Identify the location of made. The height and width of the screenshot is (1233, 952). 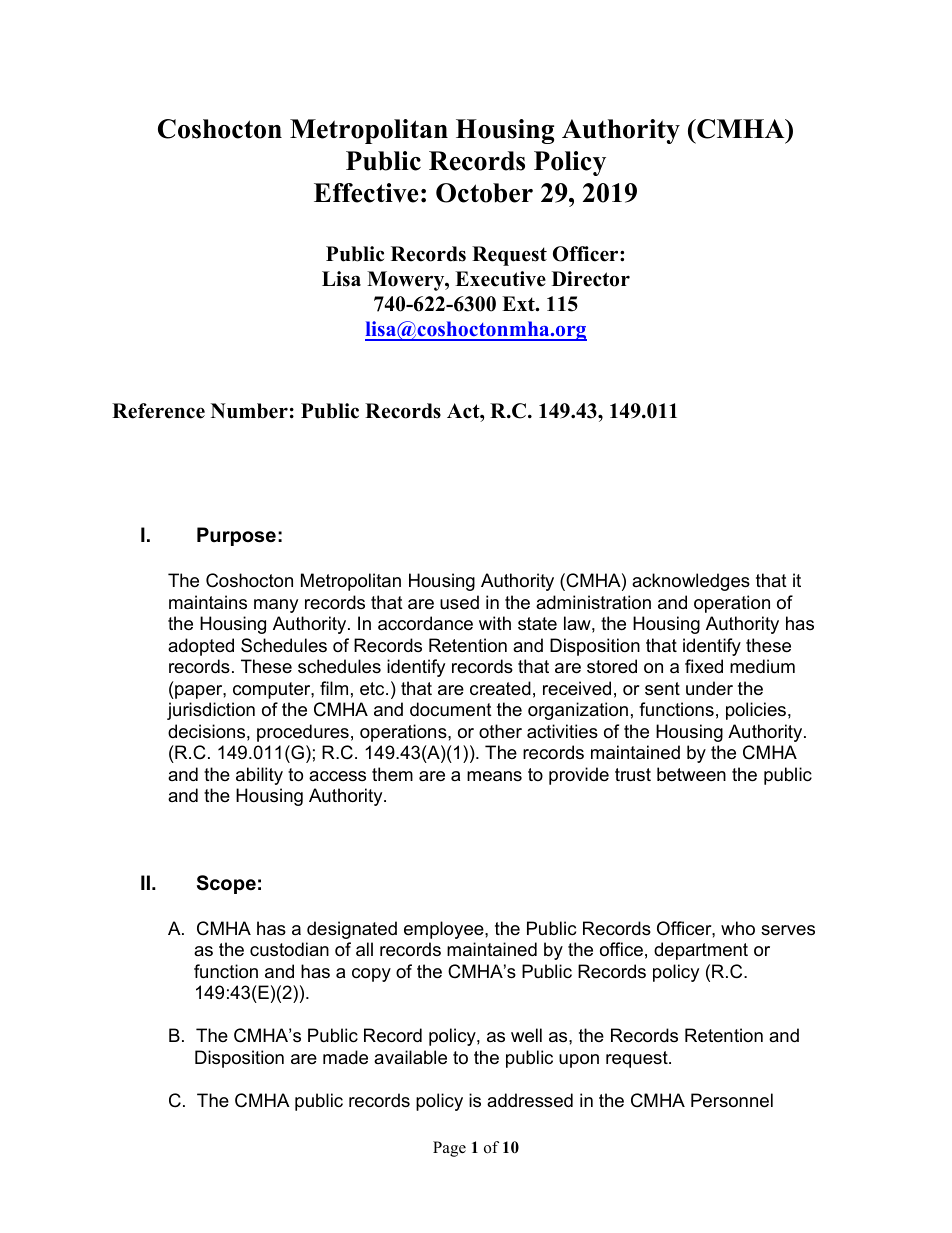
(345, 1057).
